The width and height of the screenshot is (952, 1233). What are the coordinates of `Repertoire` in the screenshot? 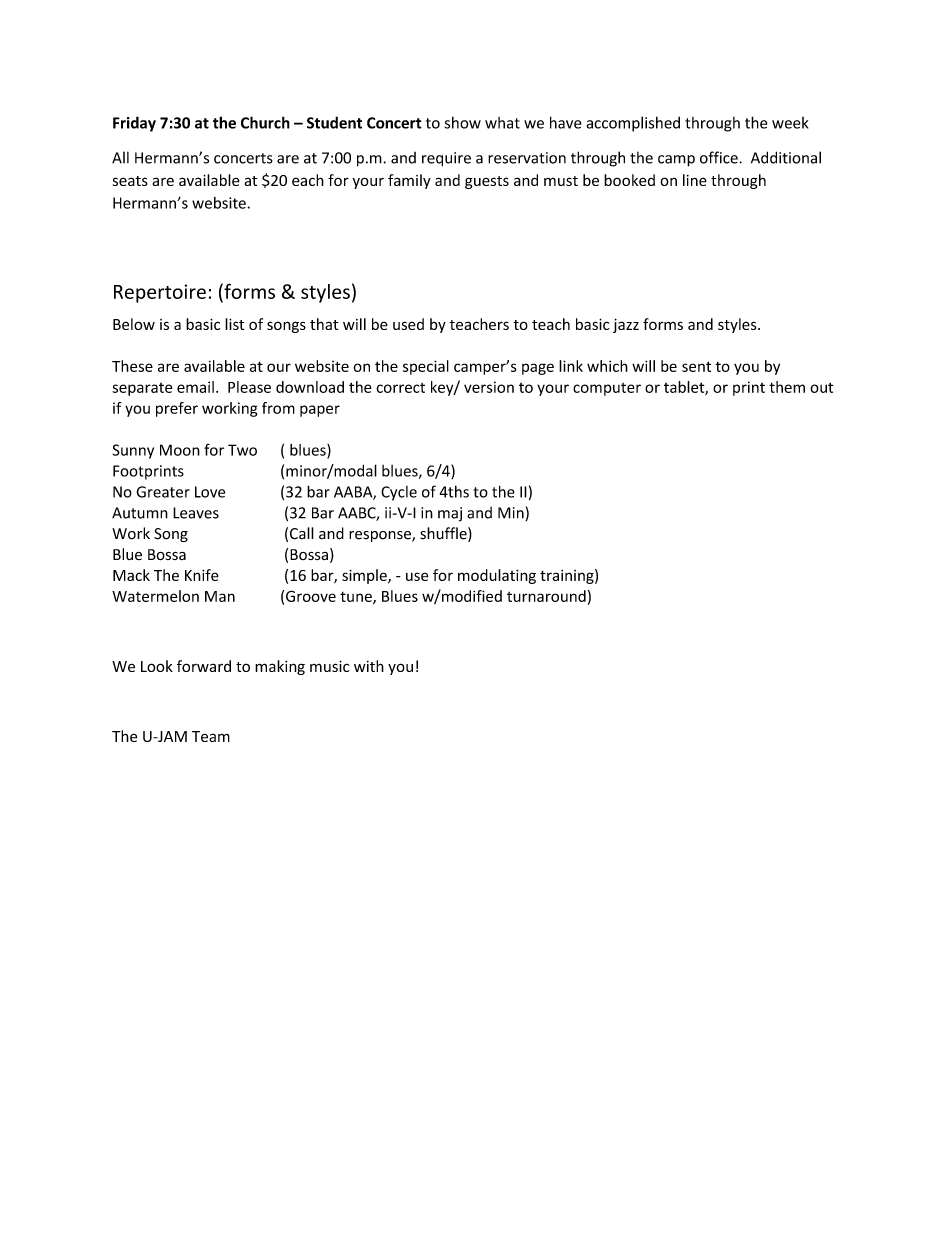 It's located at (160, 293).
